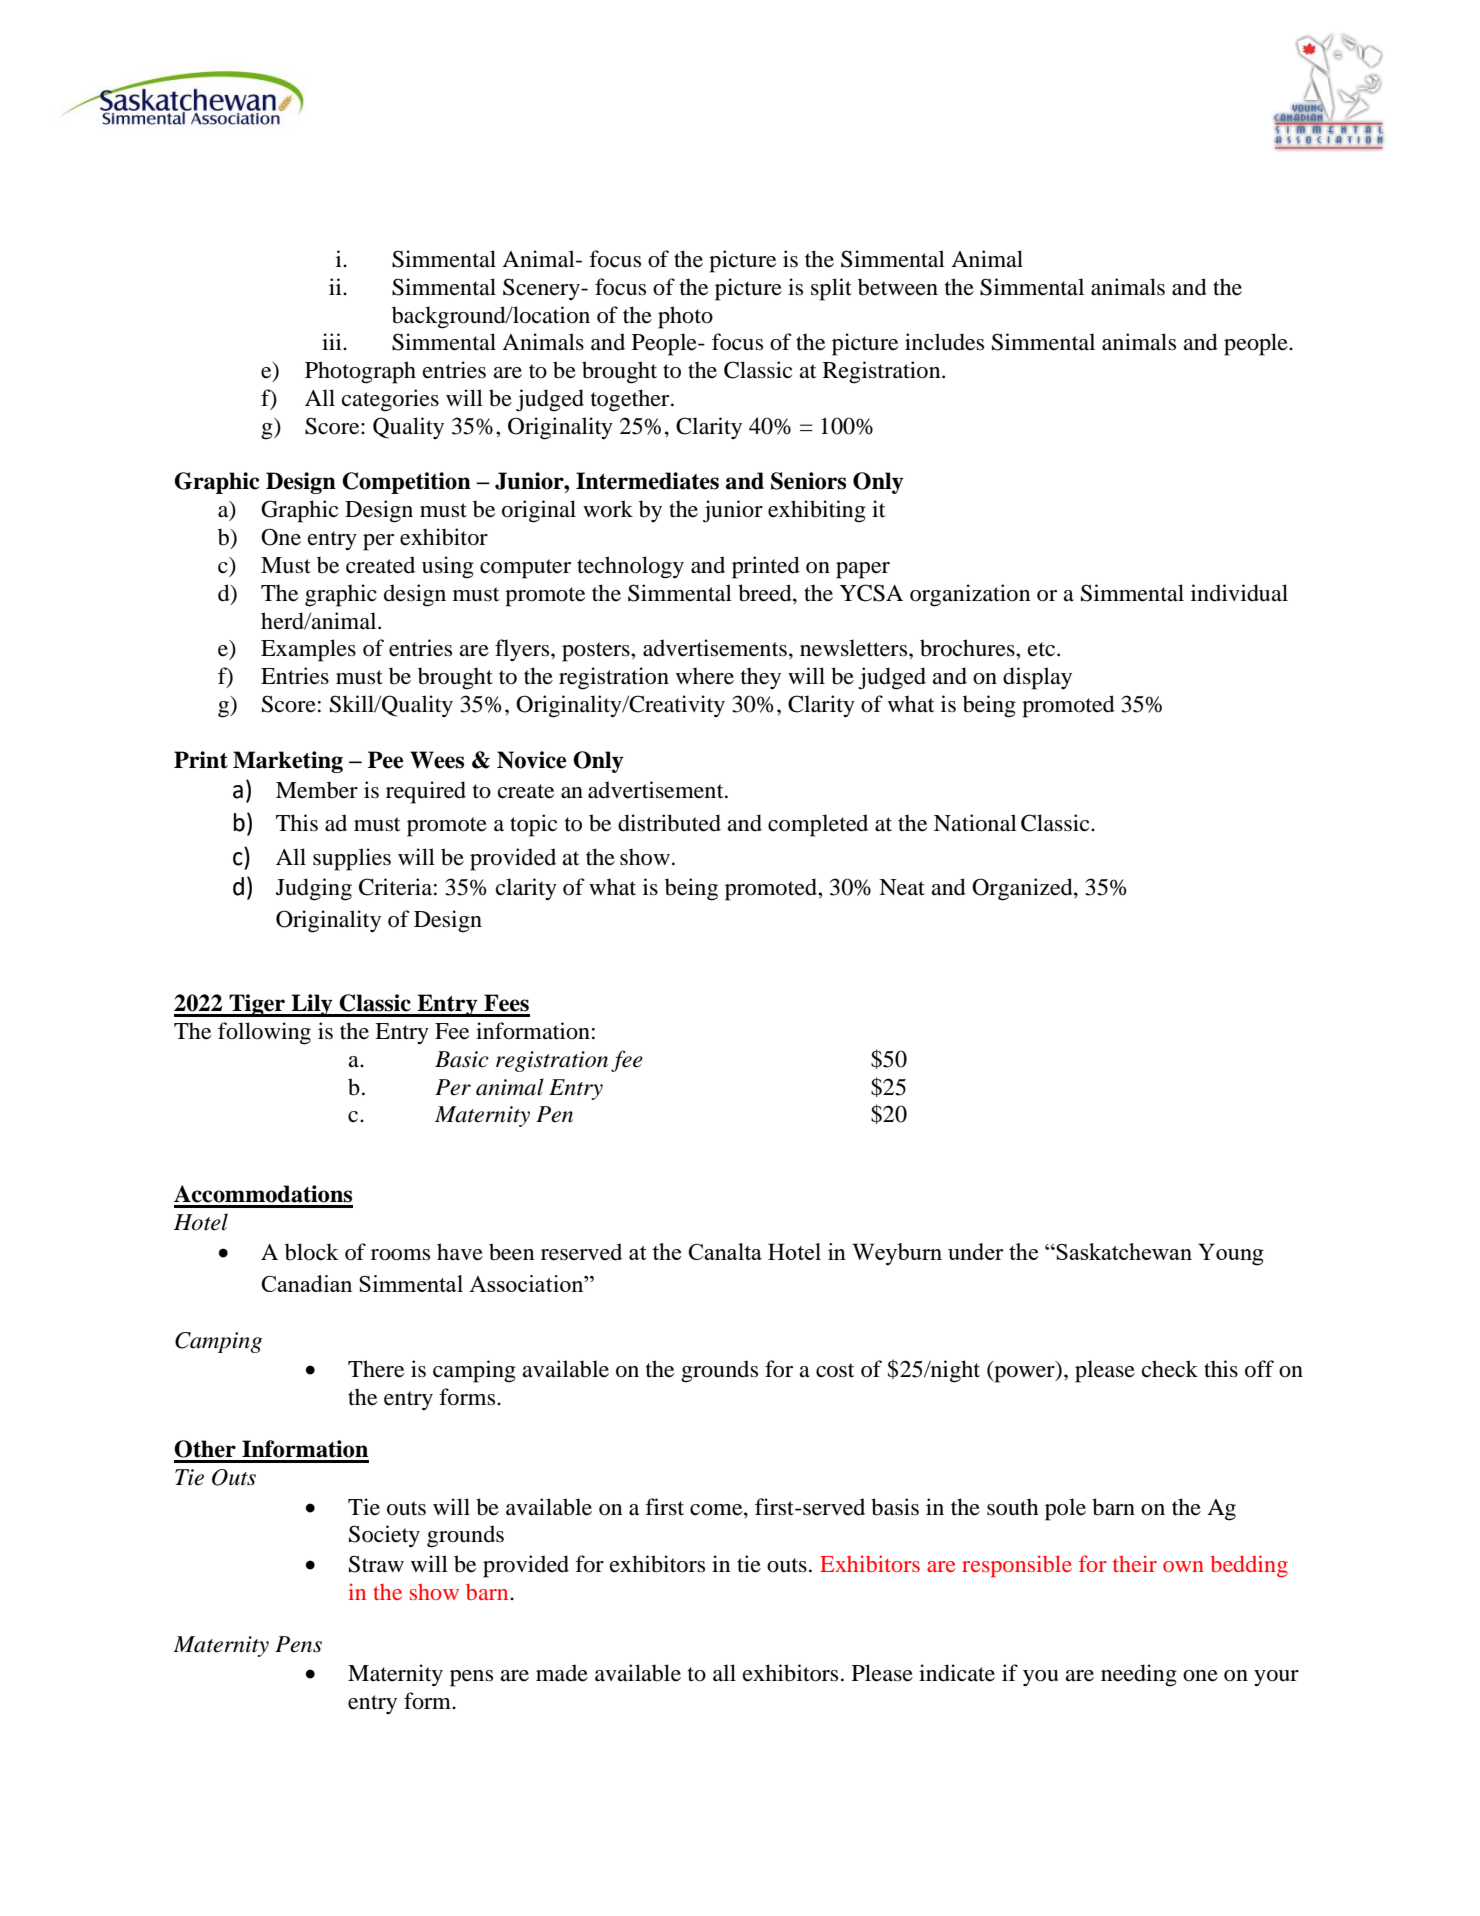  What do you see at coordinates (831, 289) in the document?
I see `split` at bounding box center [831, 289].
